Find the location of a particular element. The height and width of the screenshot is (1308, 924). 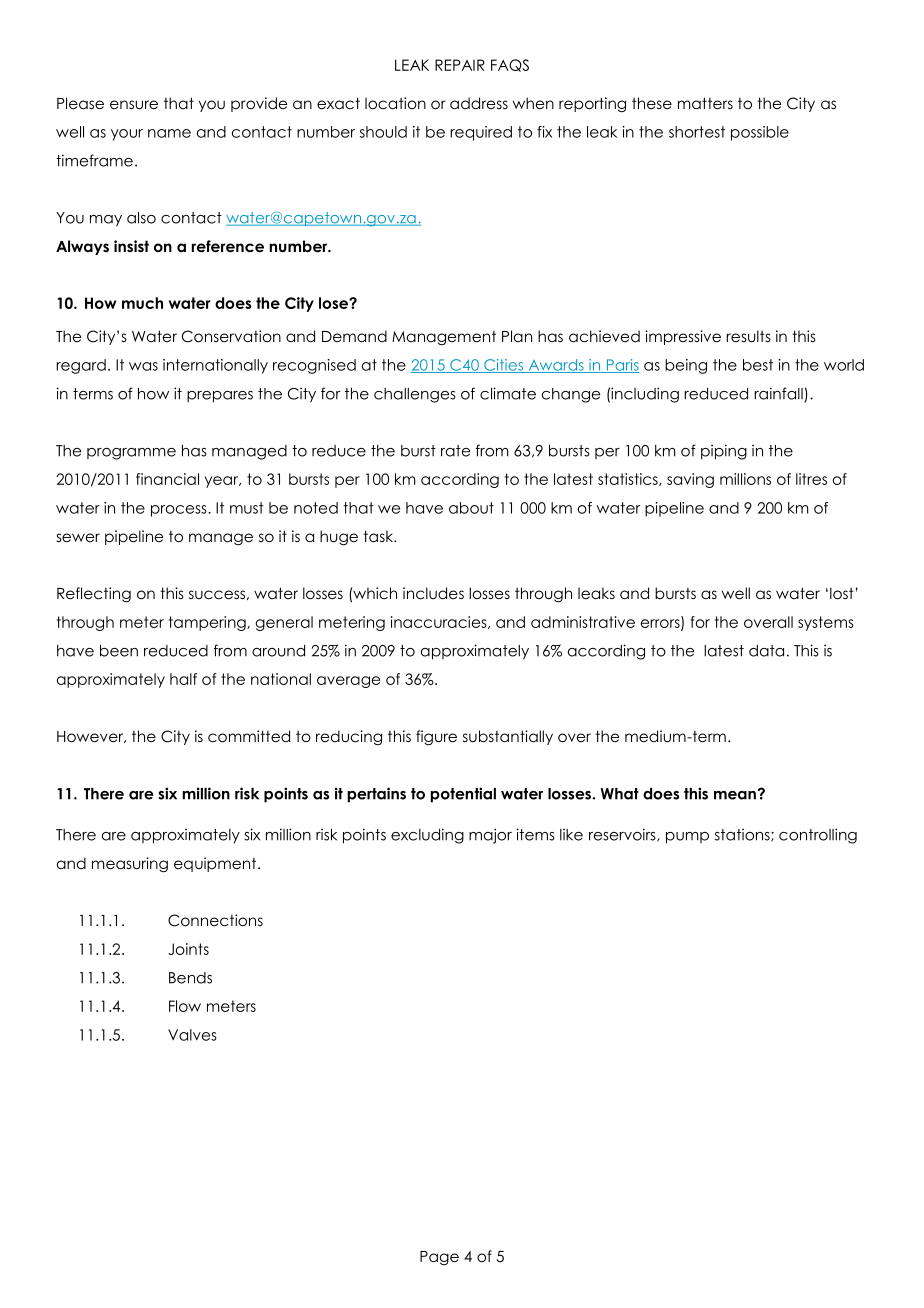

Page is located at coordinates (439, 1258).
